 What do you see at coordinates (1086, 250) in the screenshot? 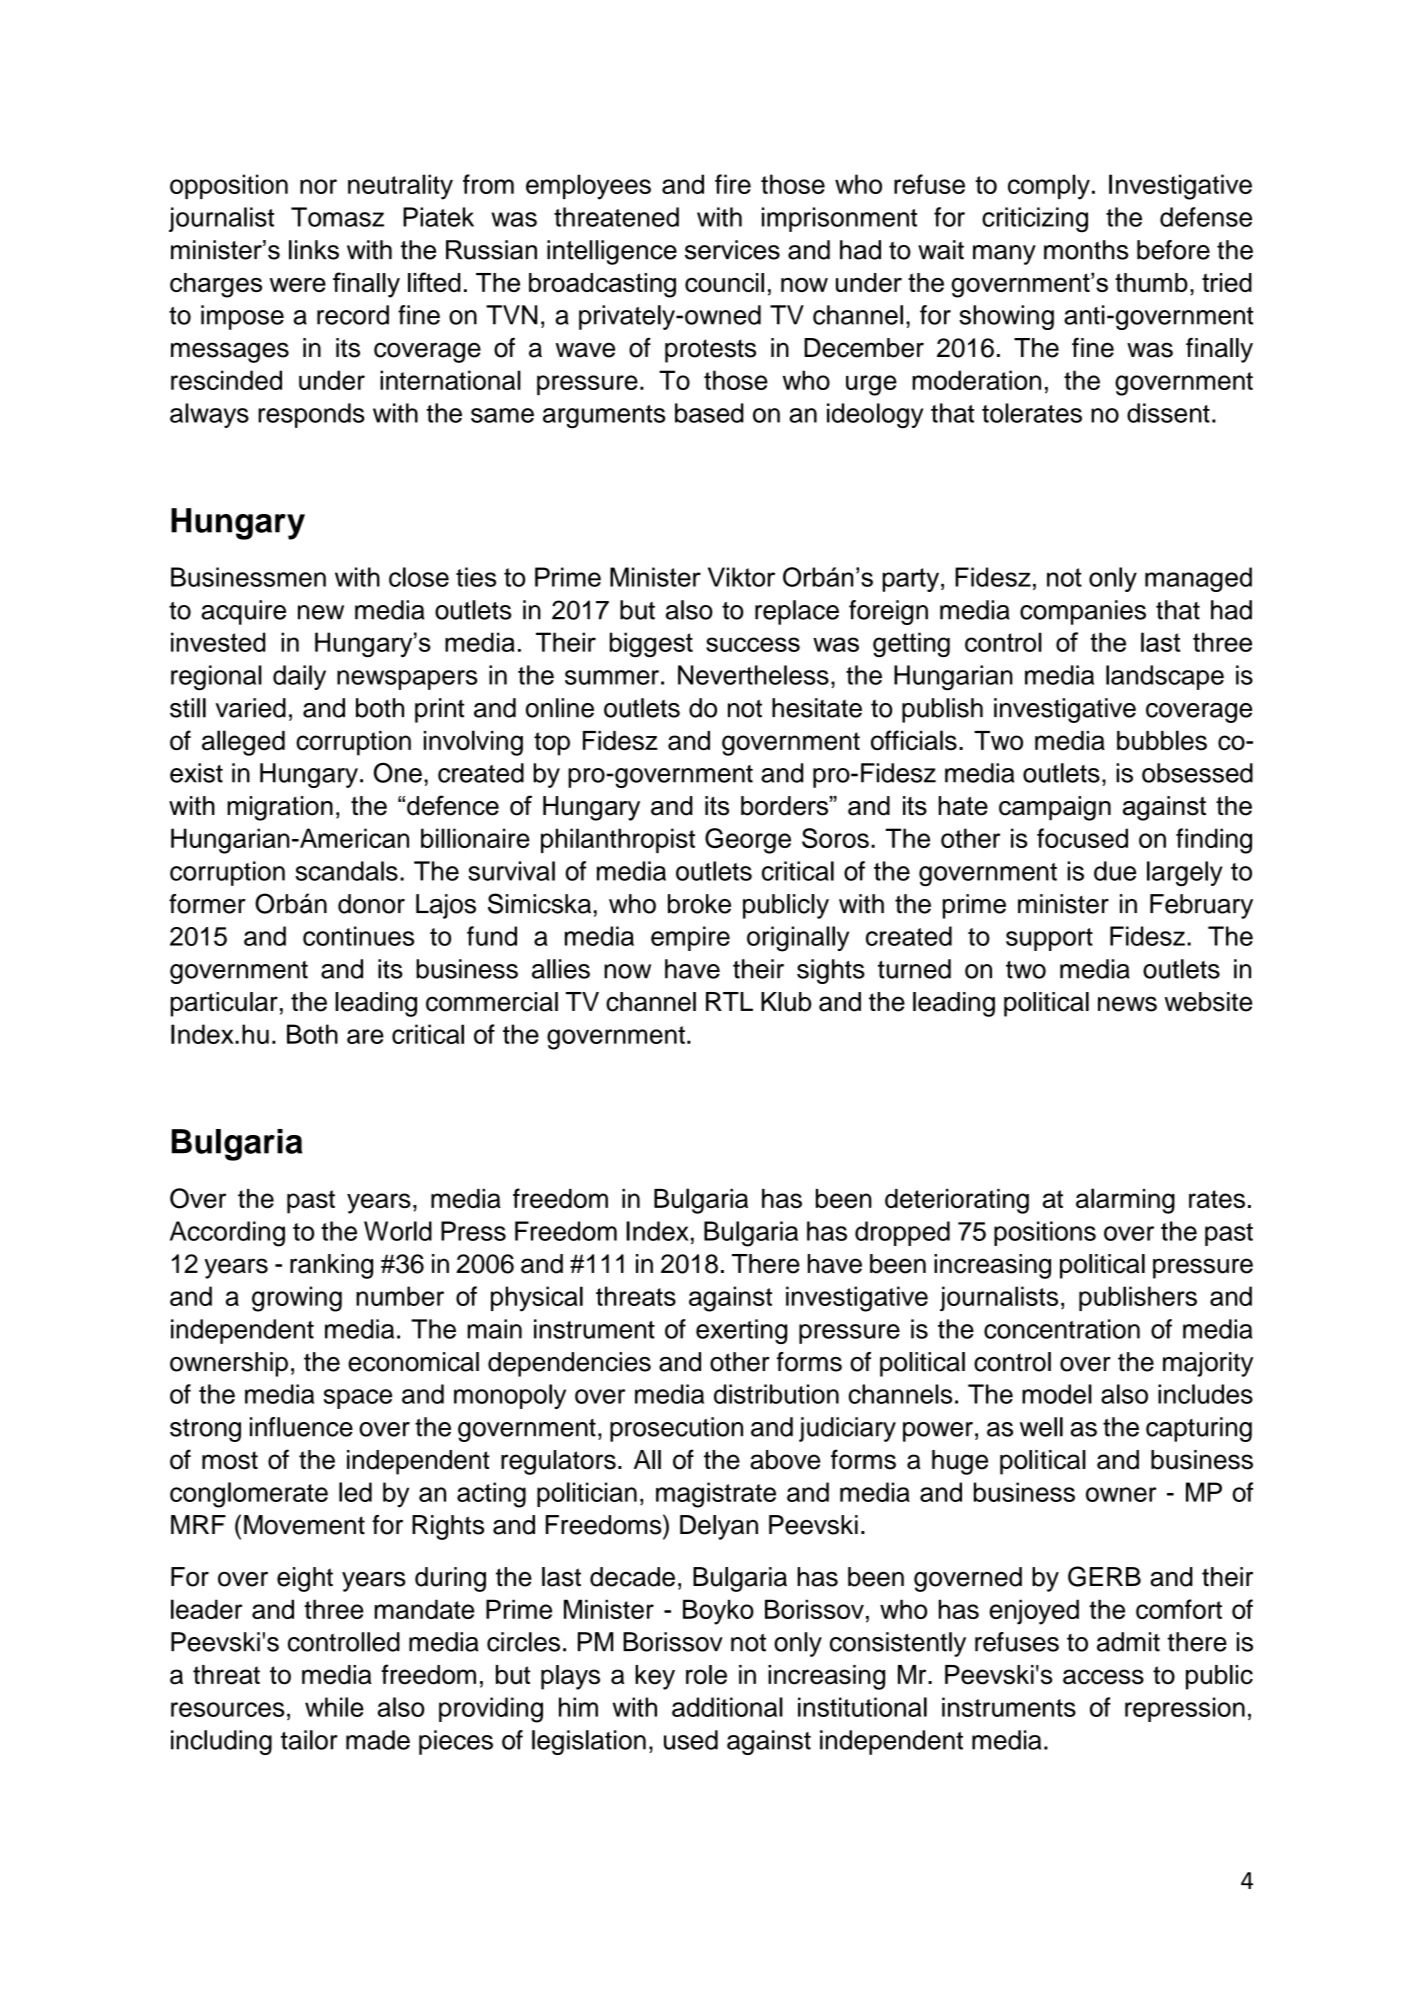
I see `months` at bounding box center [1086, 250].
